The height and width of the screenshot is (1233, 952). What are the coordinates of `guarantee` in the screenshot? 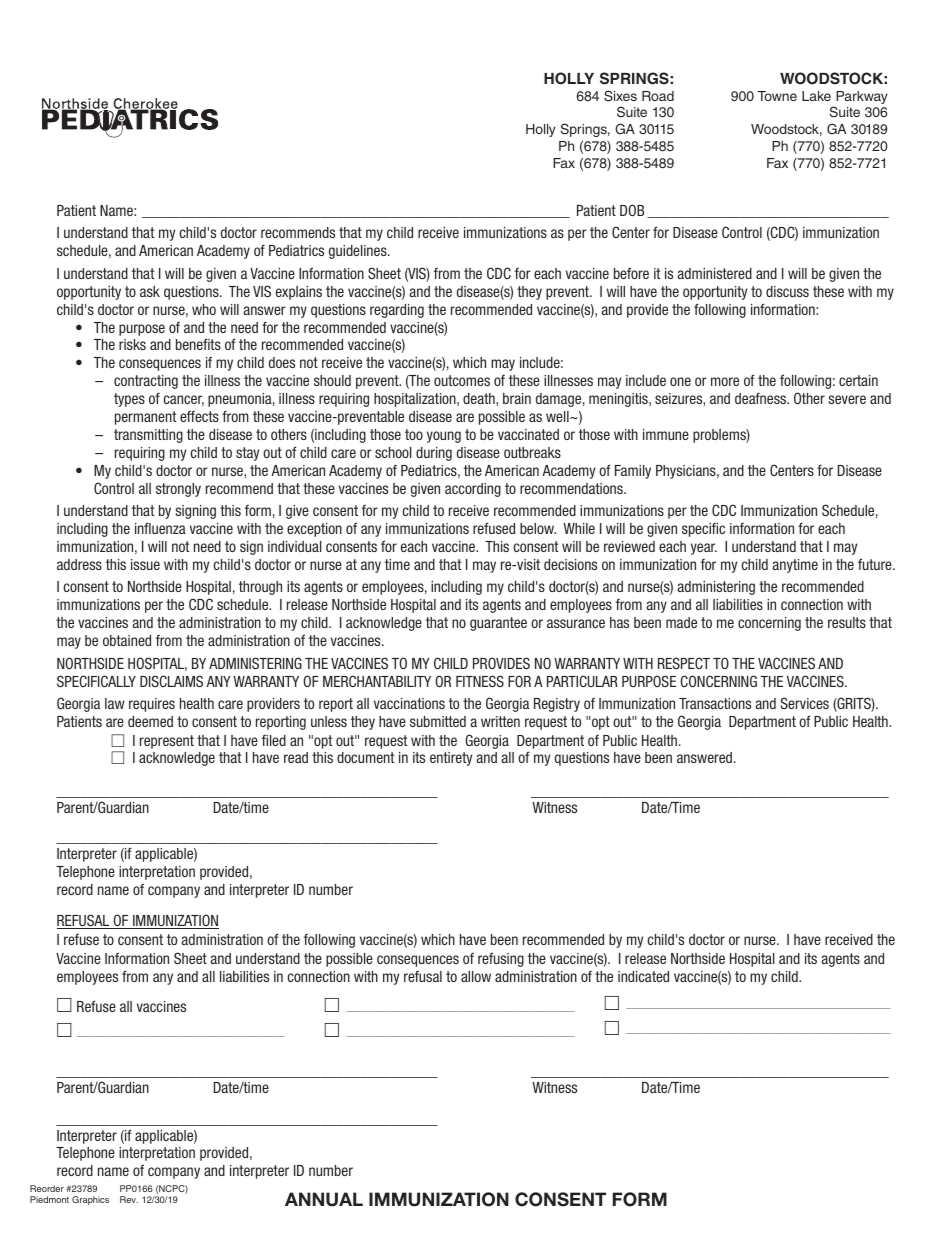 It's located at (498, 624).
